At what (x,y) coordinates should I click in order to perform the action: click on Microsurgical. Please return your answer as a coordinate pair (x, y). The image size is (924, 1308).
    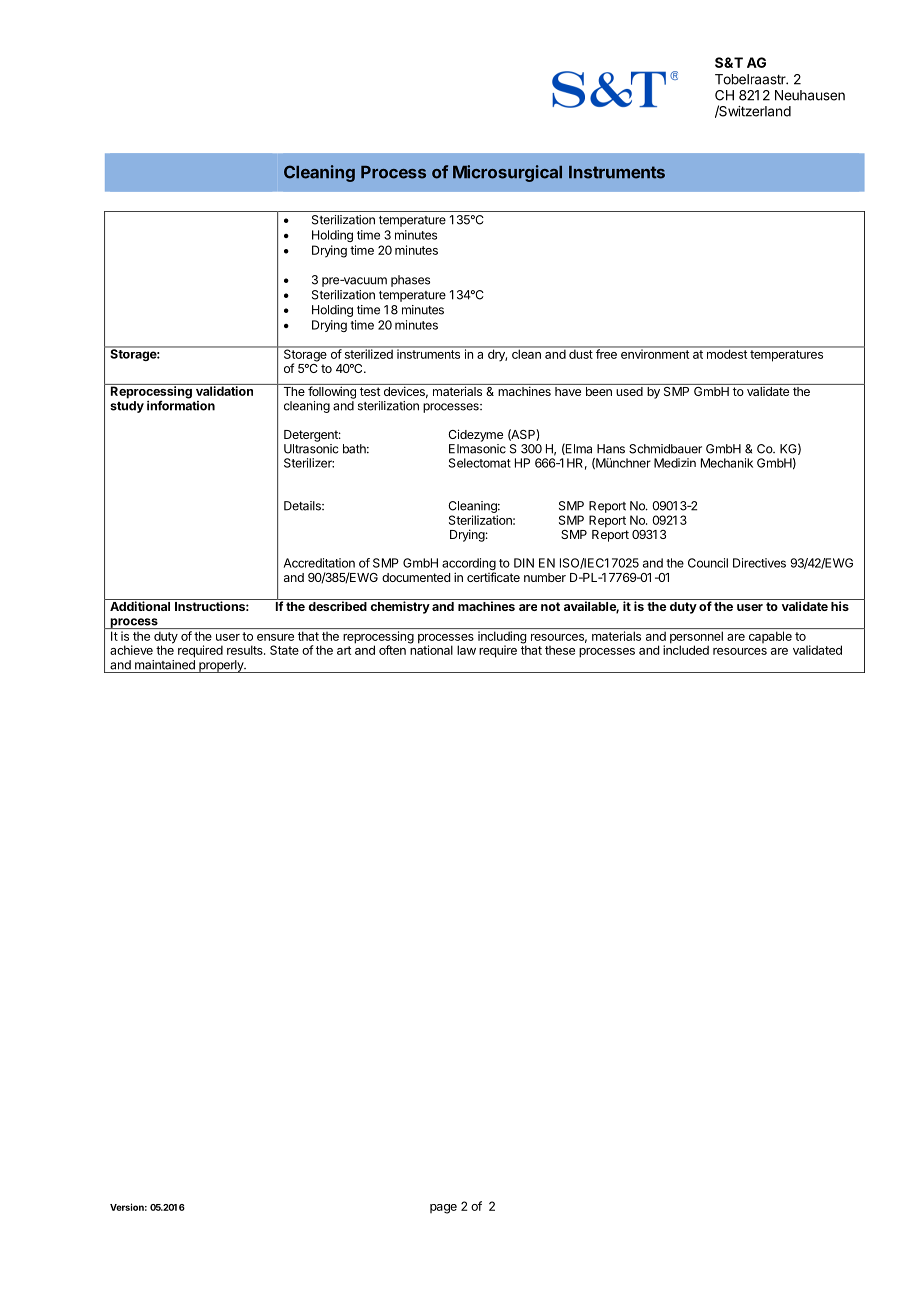
    Looking at the image, I should click on (507, 173).
